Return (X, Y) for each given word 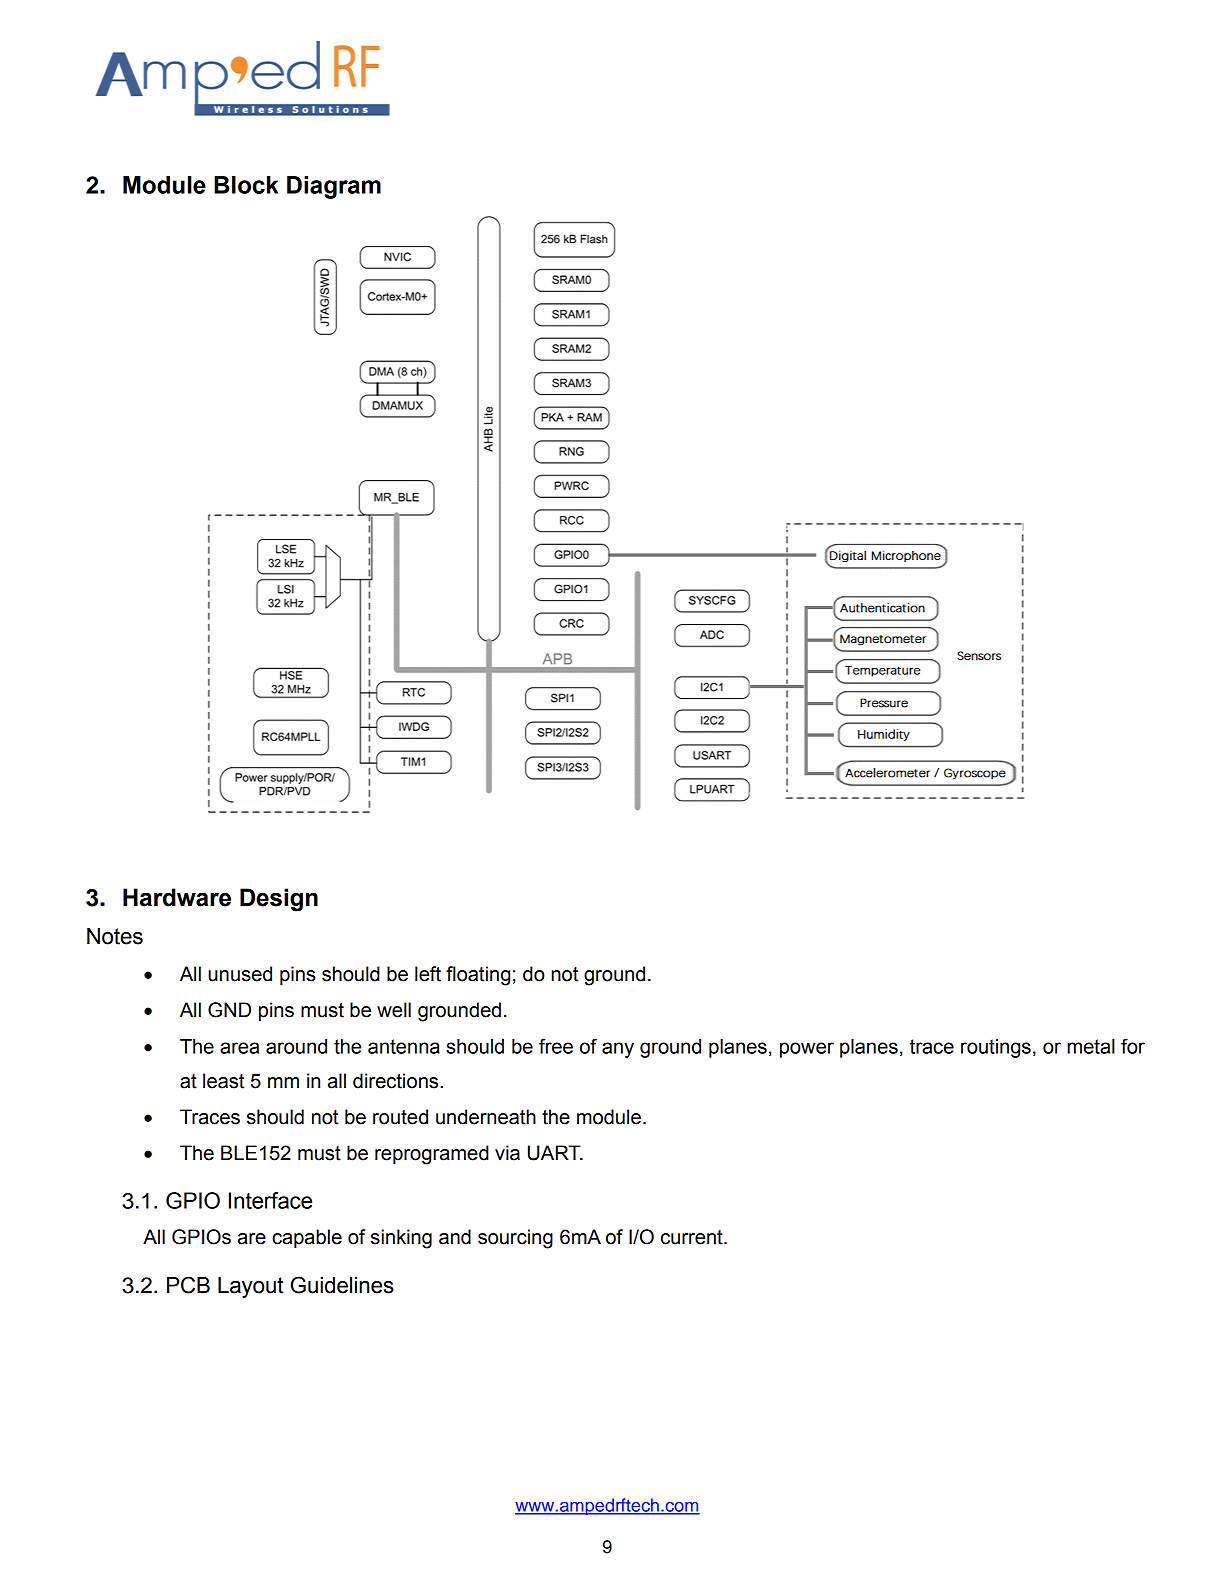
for (1133, 1046)
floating (478, 976)
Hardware (177, 897)
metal (1091, 1046)
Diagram (334, 187)
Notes (115, 936)
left (428, 974)
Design (279, 900)
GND (229, 1010)
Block (246, 185)
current (693, 1237)
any (618, 1050)
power (807, 1050)
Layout (251, 1287)
